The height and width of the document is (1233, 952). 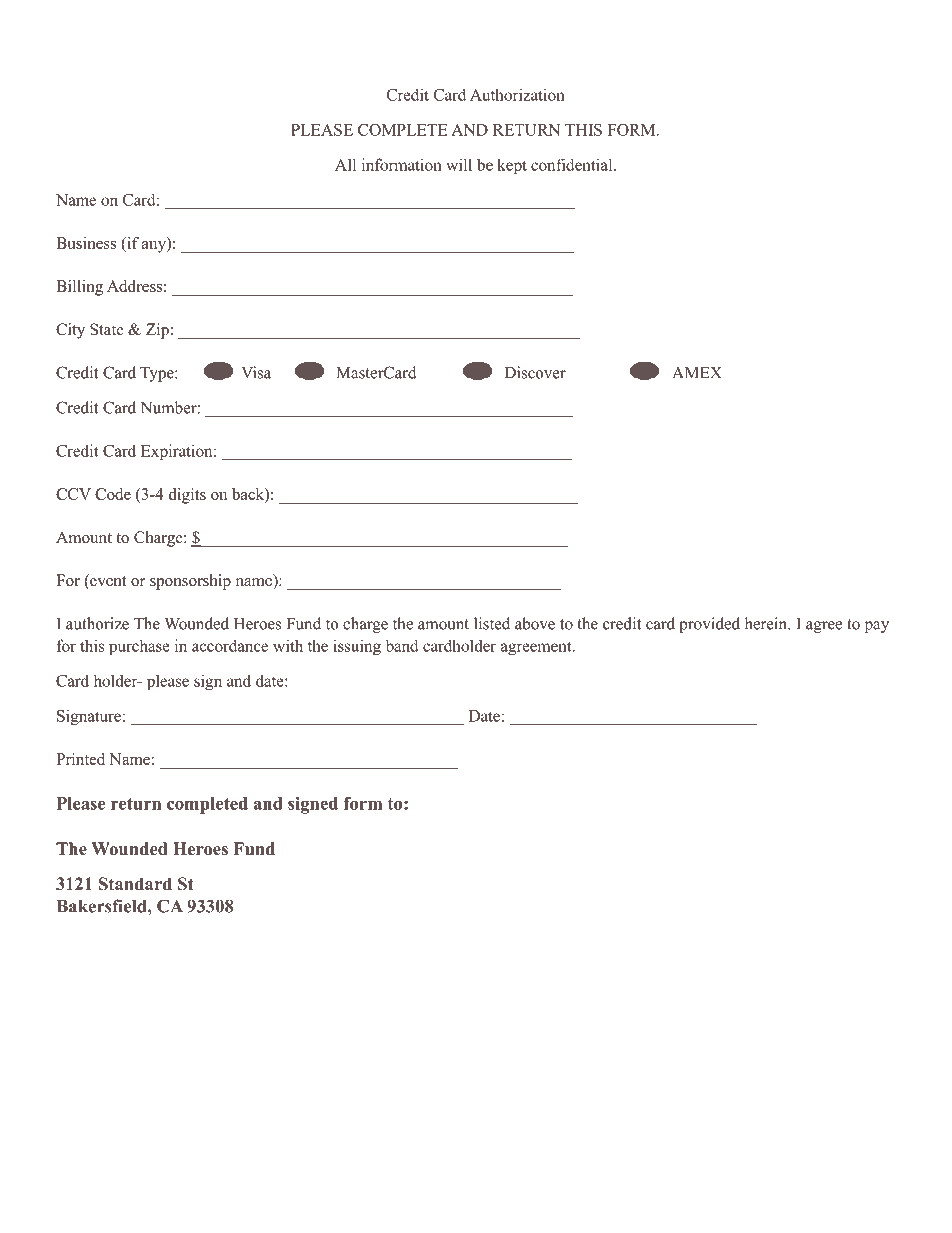 What do you see at coordinates (709, 625) in the document?
I see `provided` at bounding box center [709, 625].
